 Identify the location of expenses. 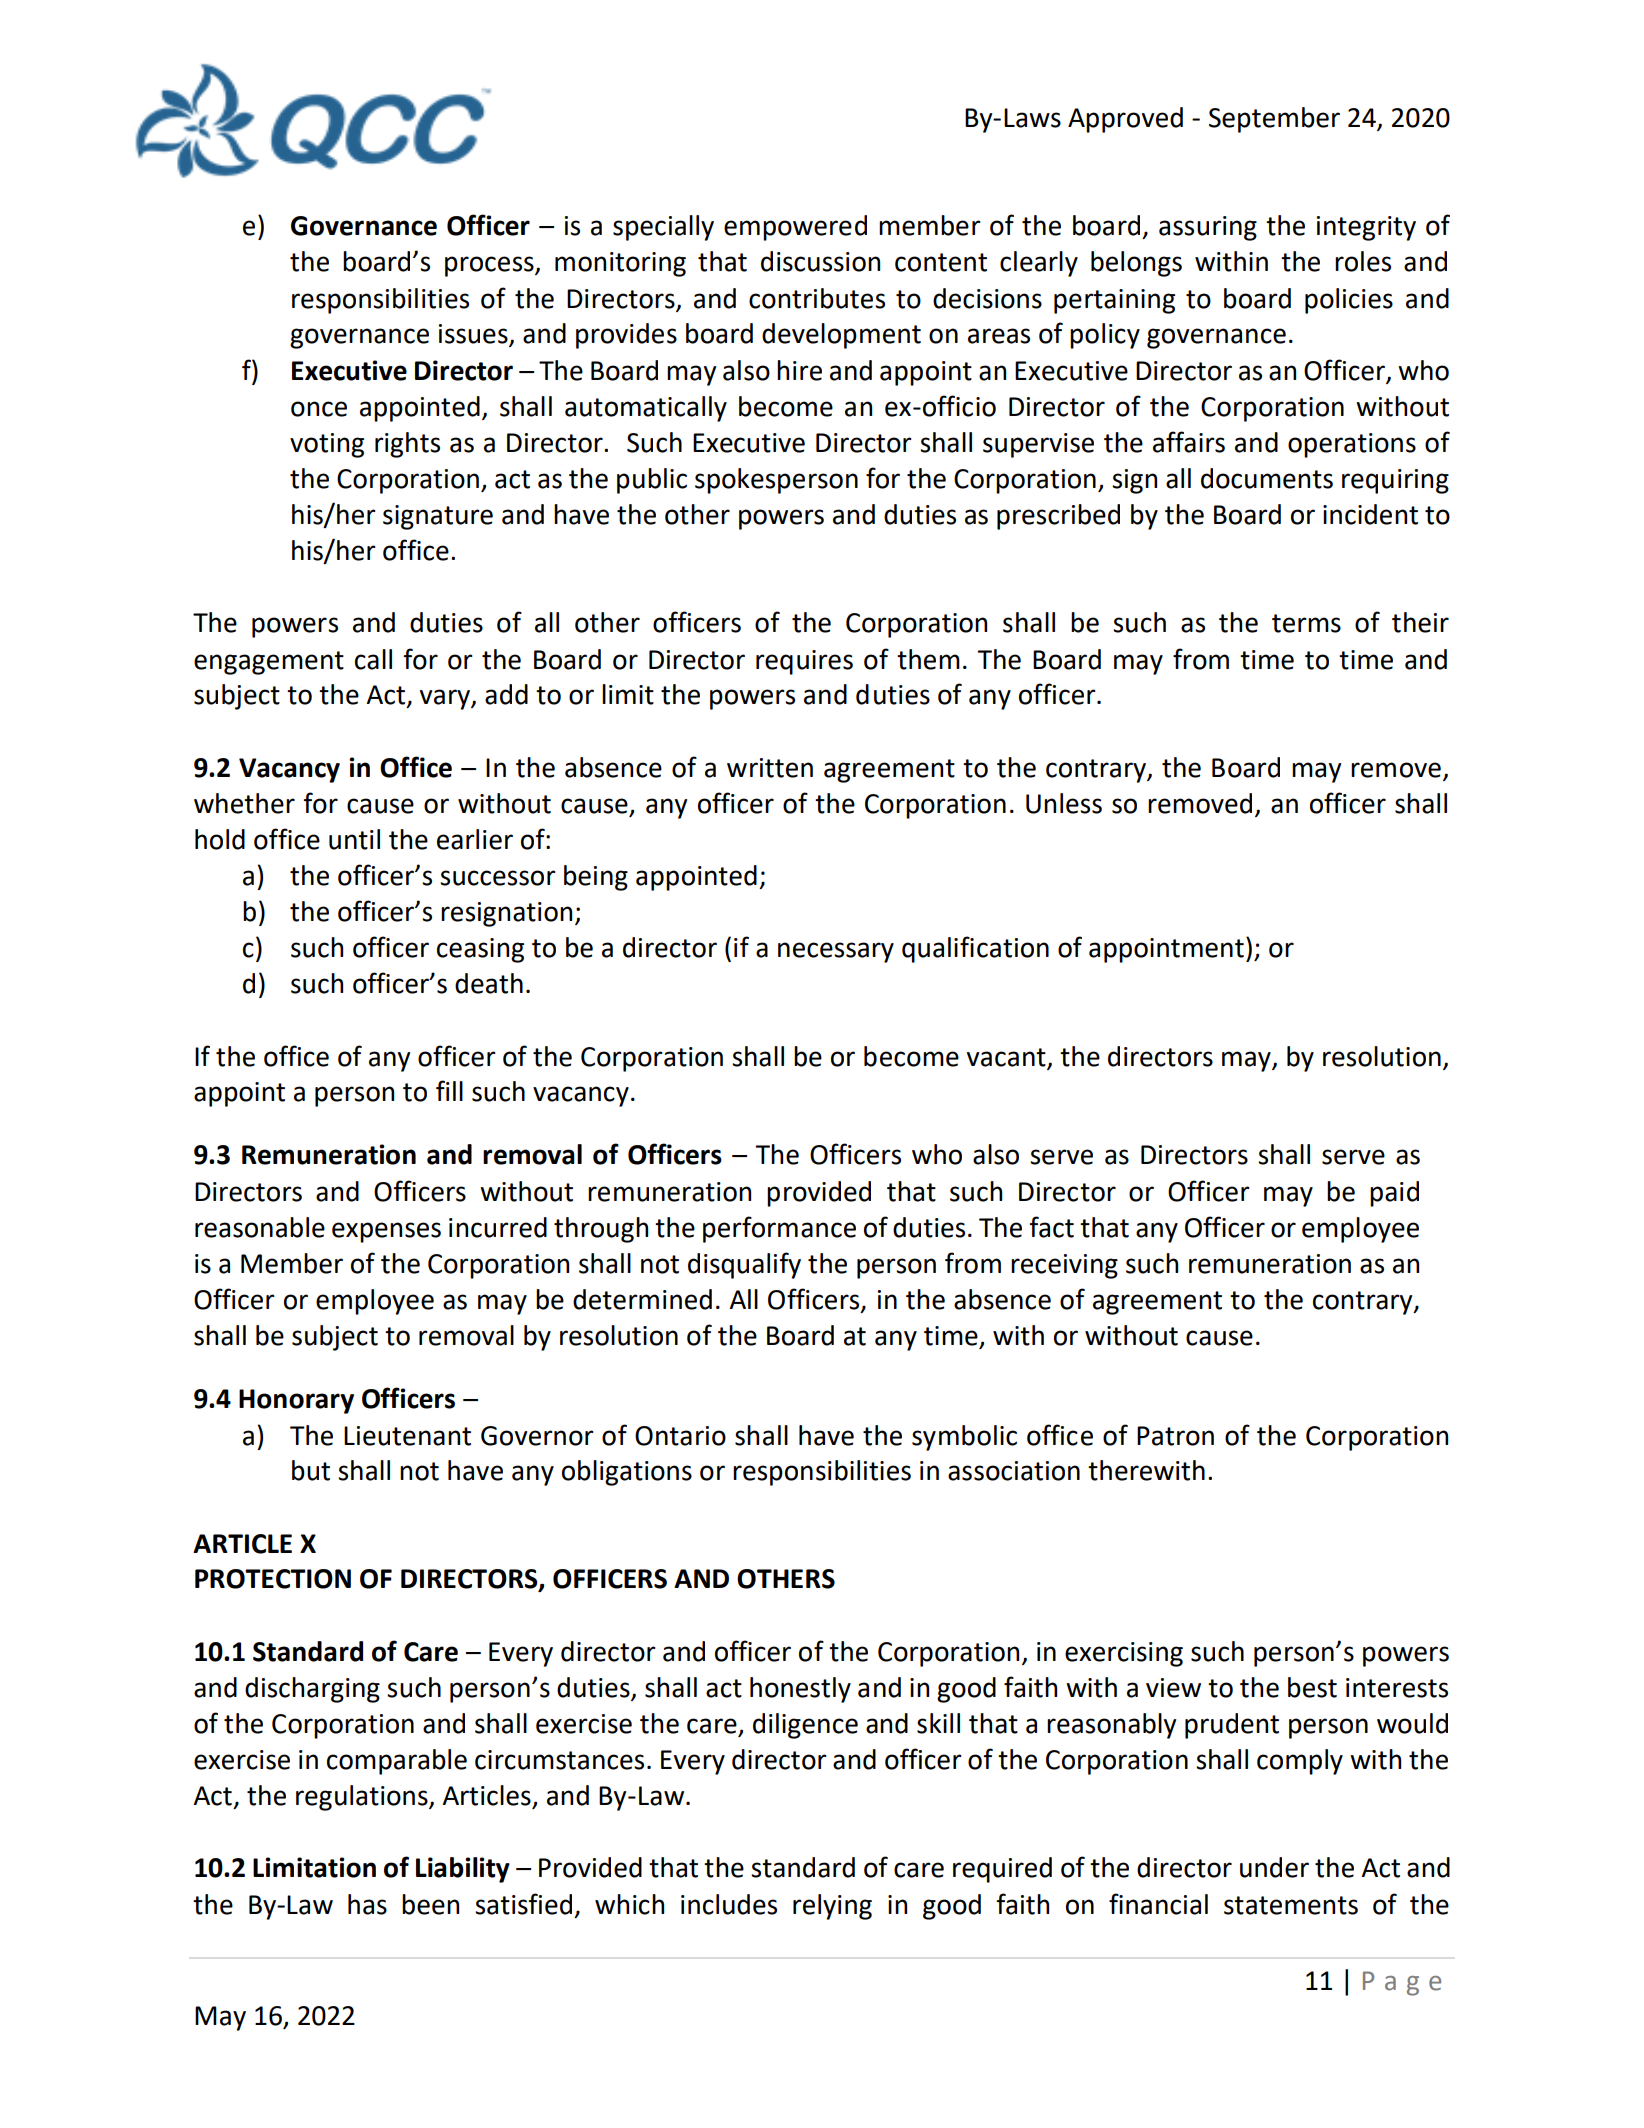
(386, 1232).
